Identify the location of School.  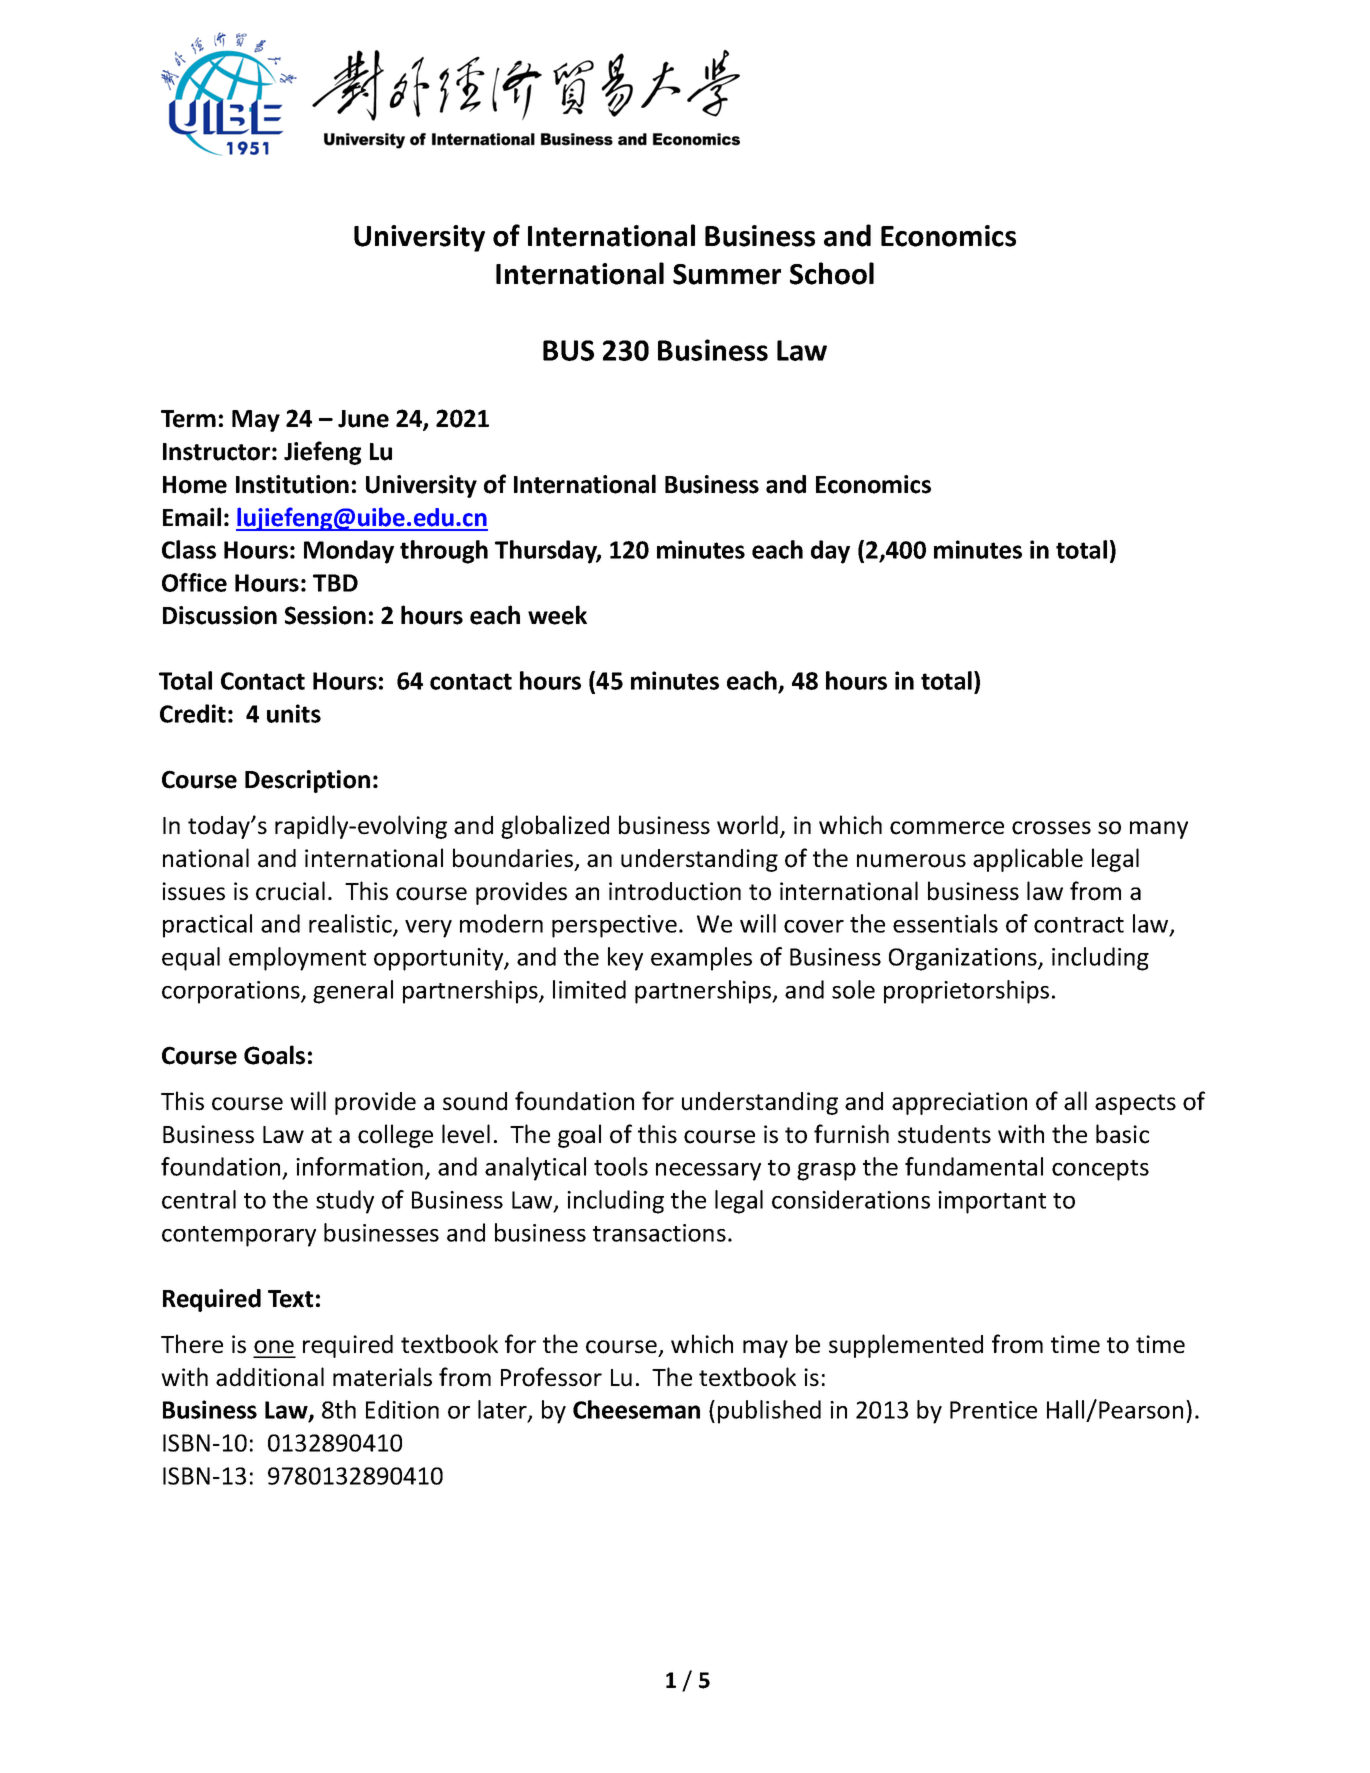
(832, 273).
